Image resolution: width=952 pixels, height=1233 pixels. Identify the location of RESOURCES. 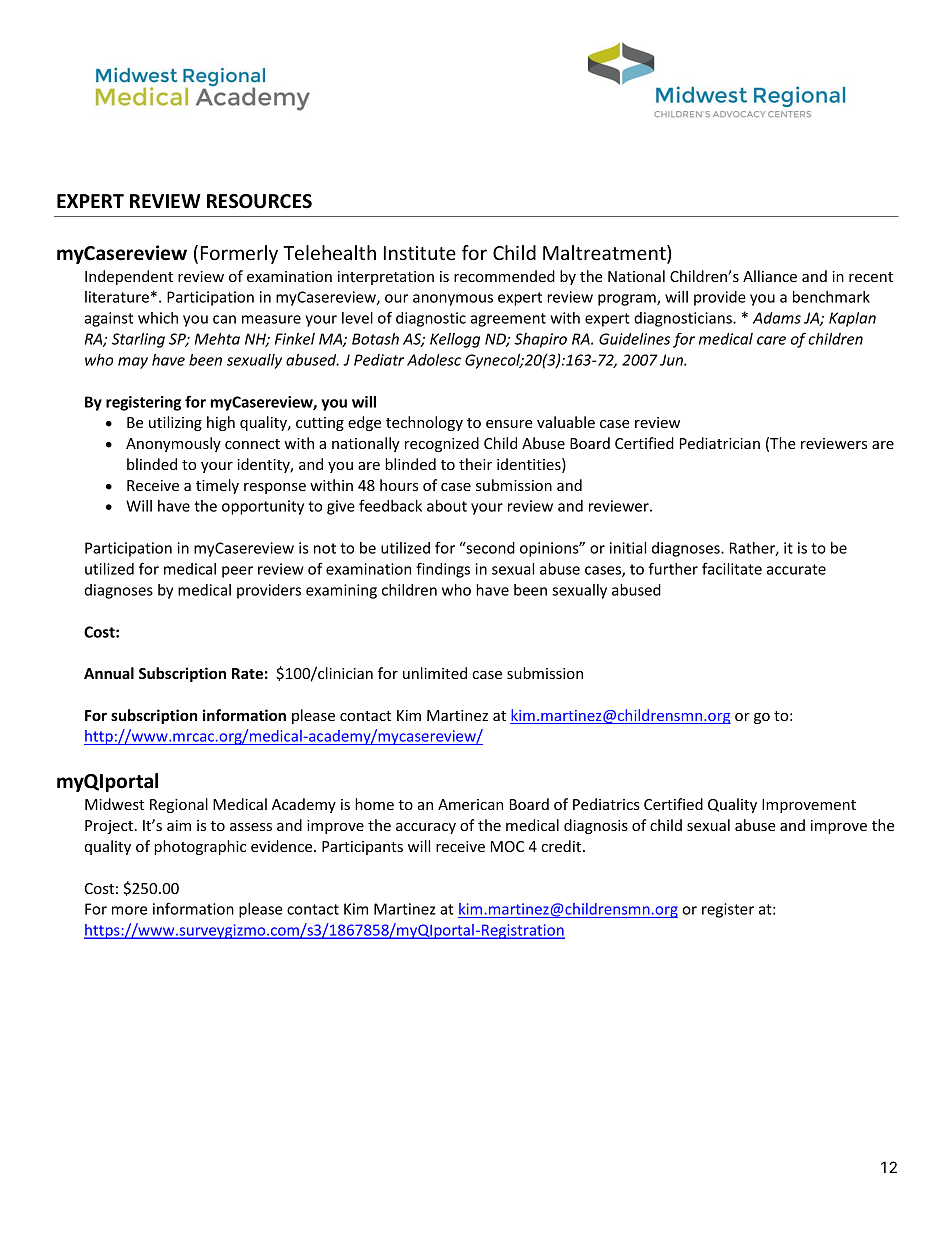
(259, 201).
